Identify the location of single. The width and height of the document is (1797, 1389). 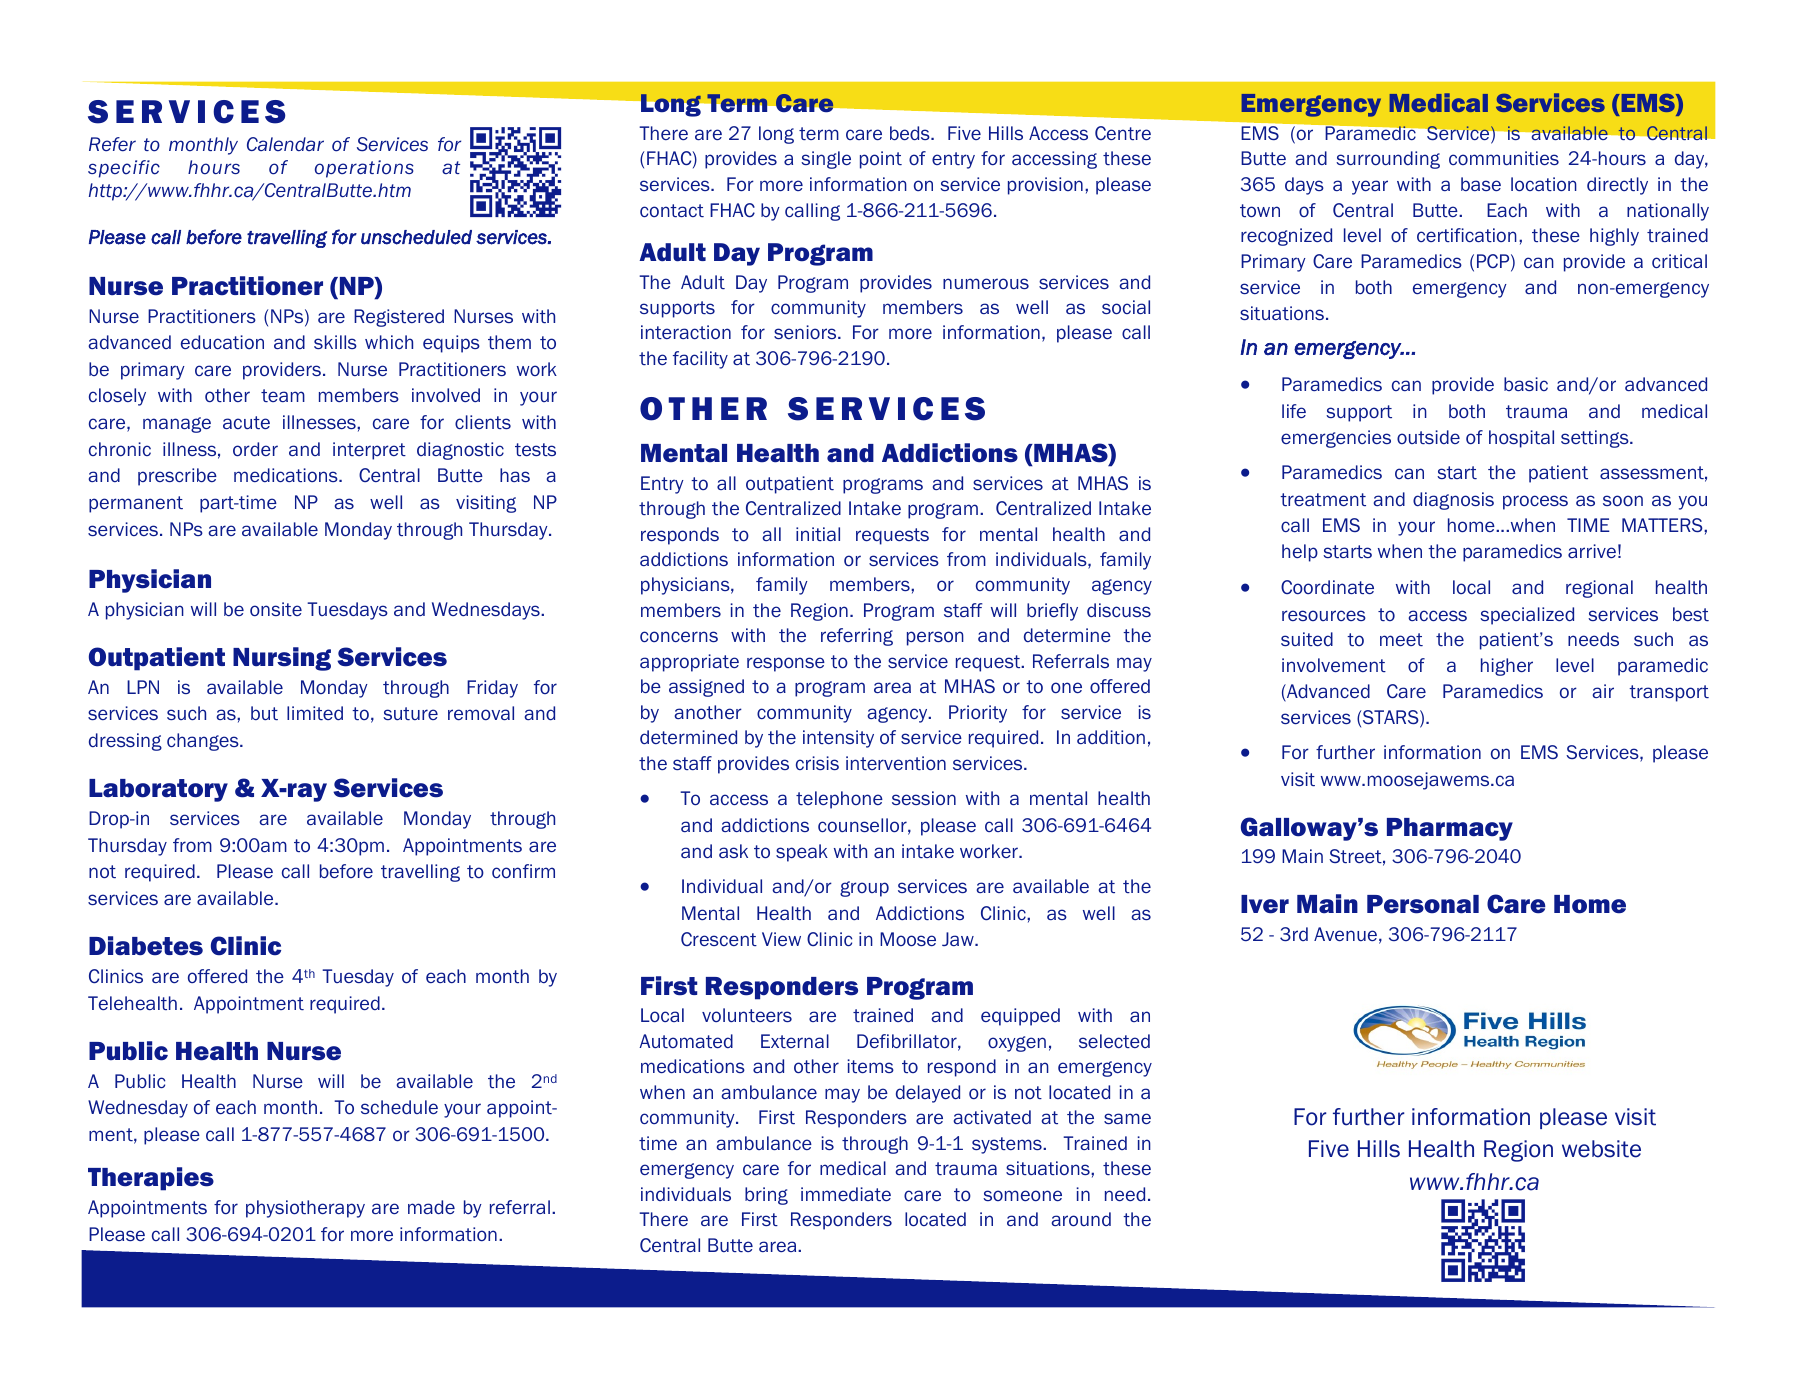
(826, 160).
